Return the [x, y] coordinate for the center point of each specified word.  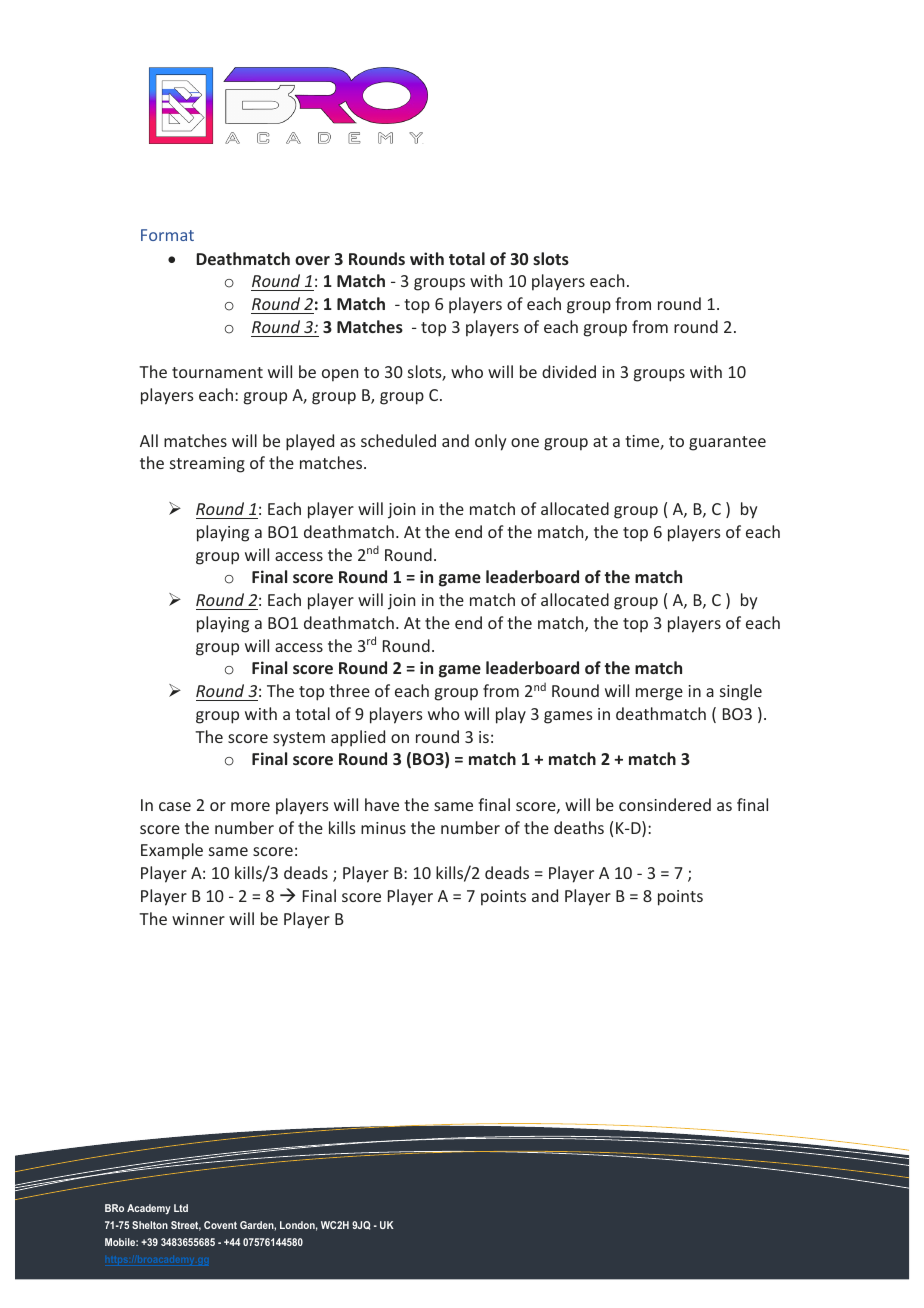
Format [167, 235]
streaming [207, 465]
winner [198, 919]
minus [383, 828]
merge [659, 694]
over [312, 260]
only [490, 442]
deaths [579, 827]
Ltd [181, 1208]
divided [569, 371]
